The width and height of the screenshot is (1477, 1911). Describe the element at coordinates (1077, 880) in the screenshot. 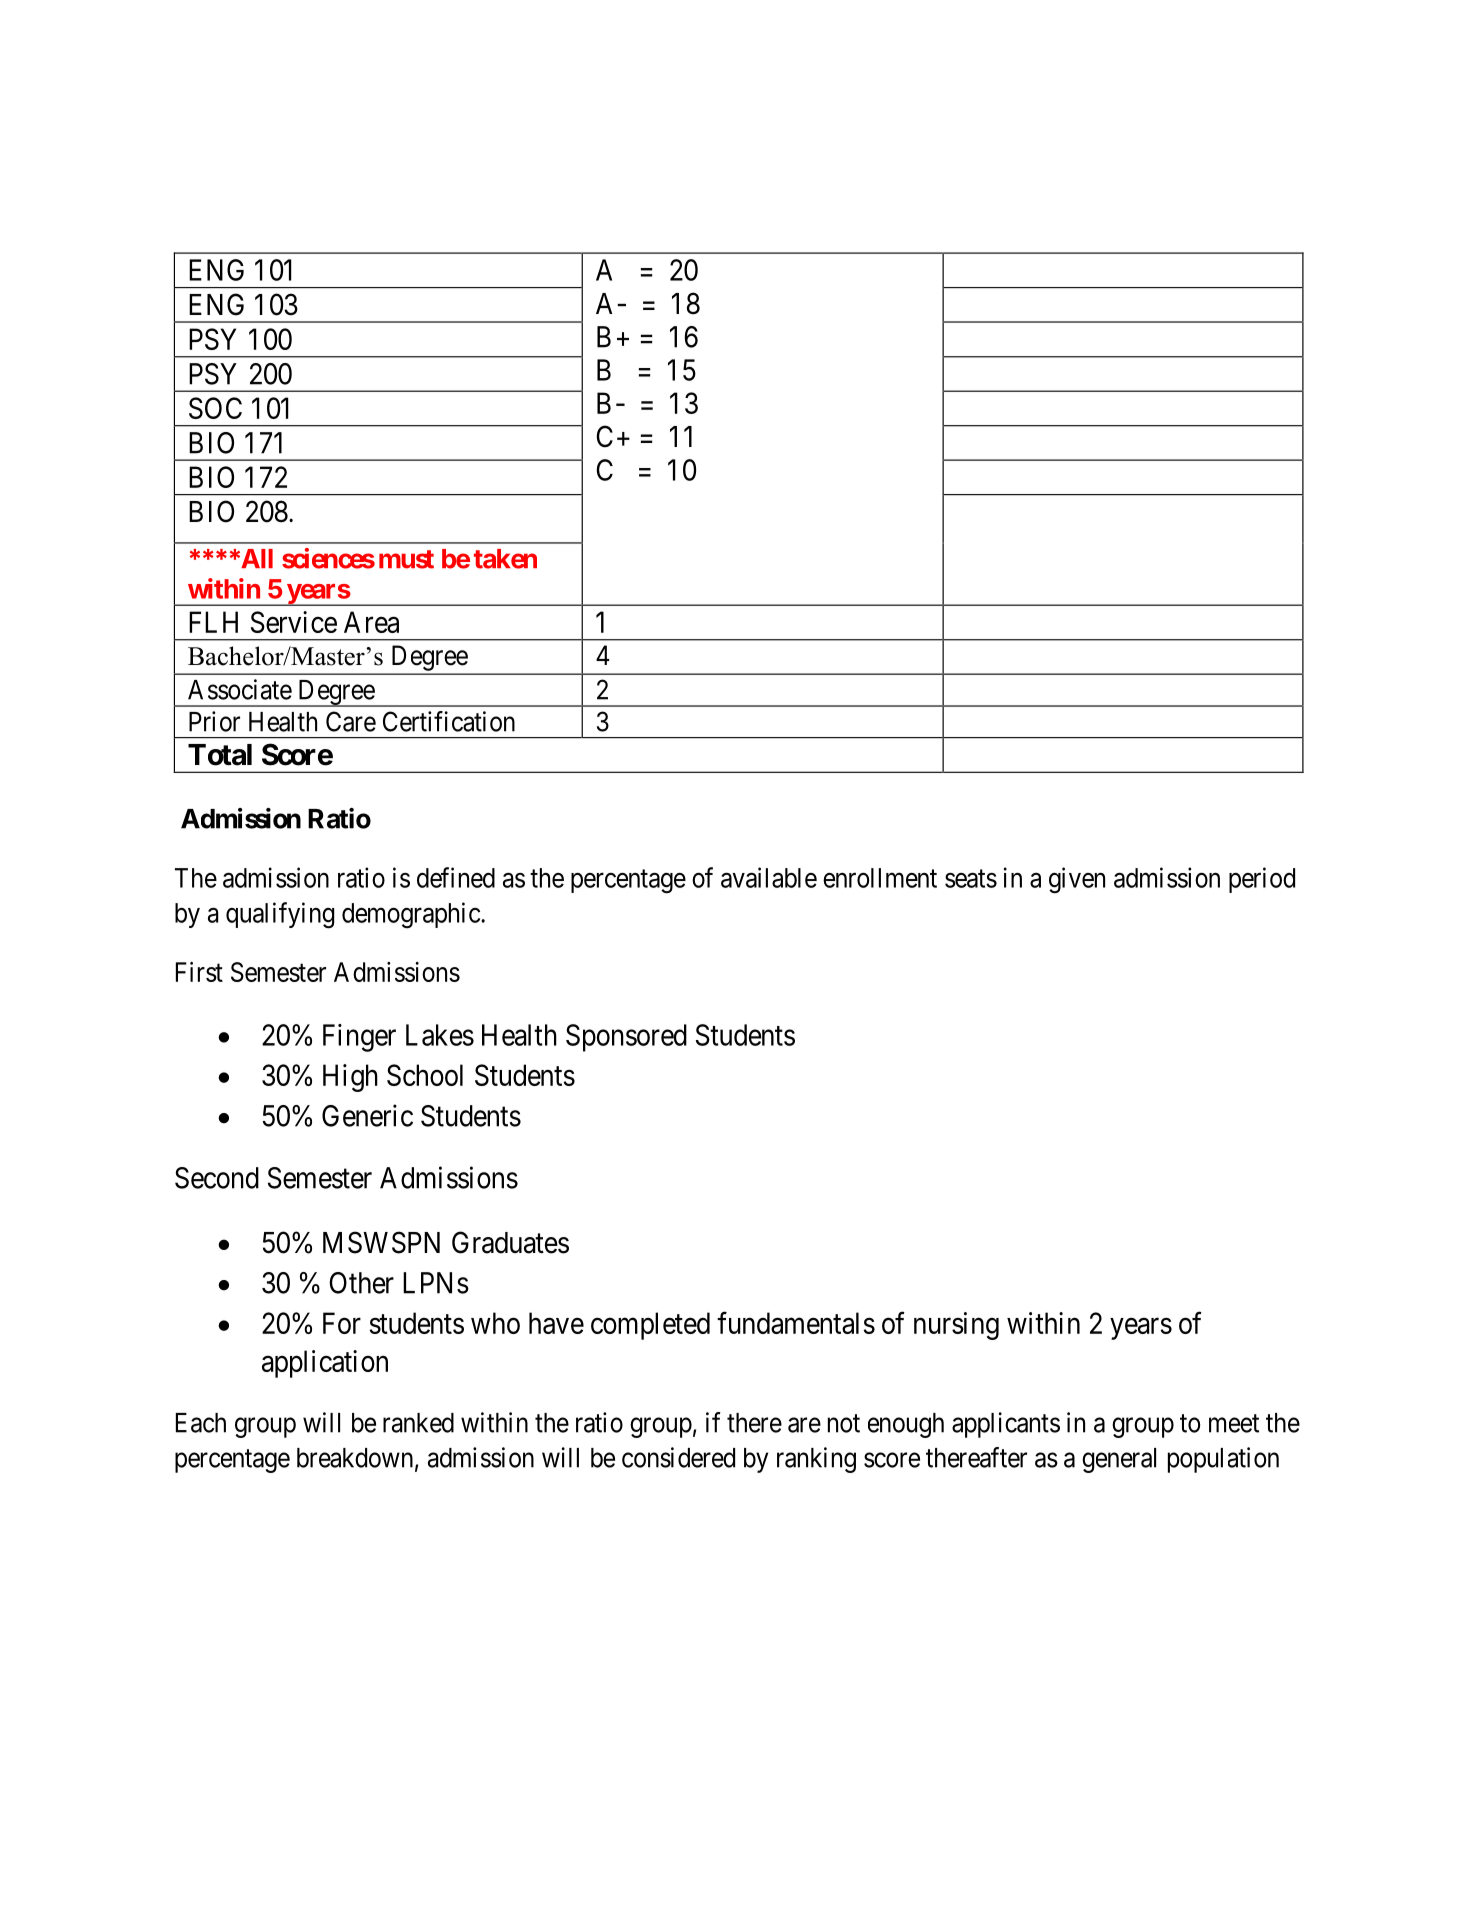

I see `given` at that location.
